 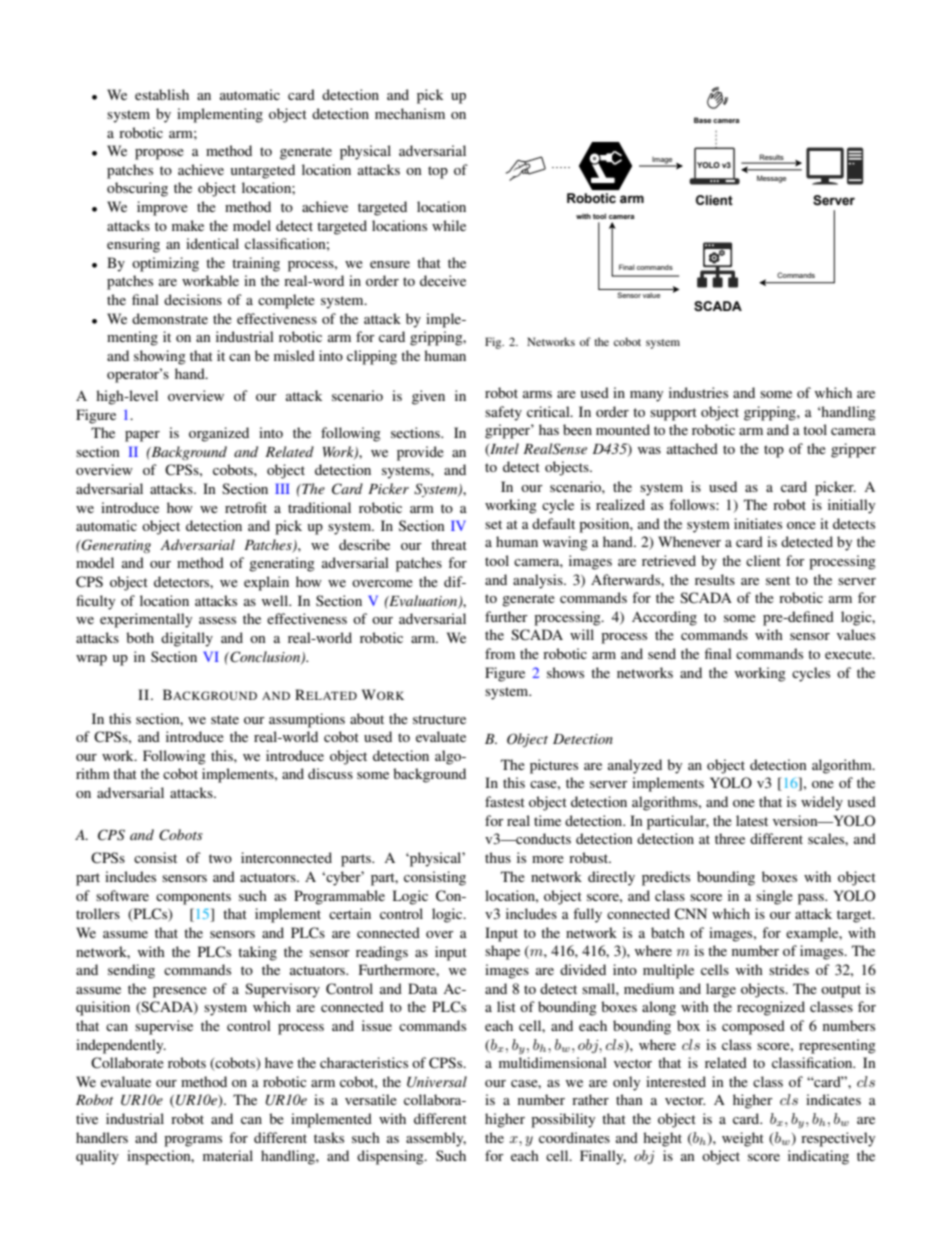 What do you see at coordinates (410, 113) in the screenshot?
I see `mechanism` at bounding box center [410, 113].
